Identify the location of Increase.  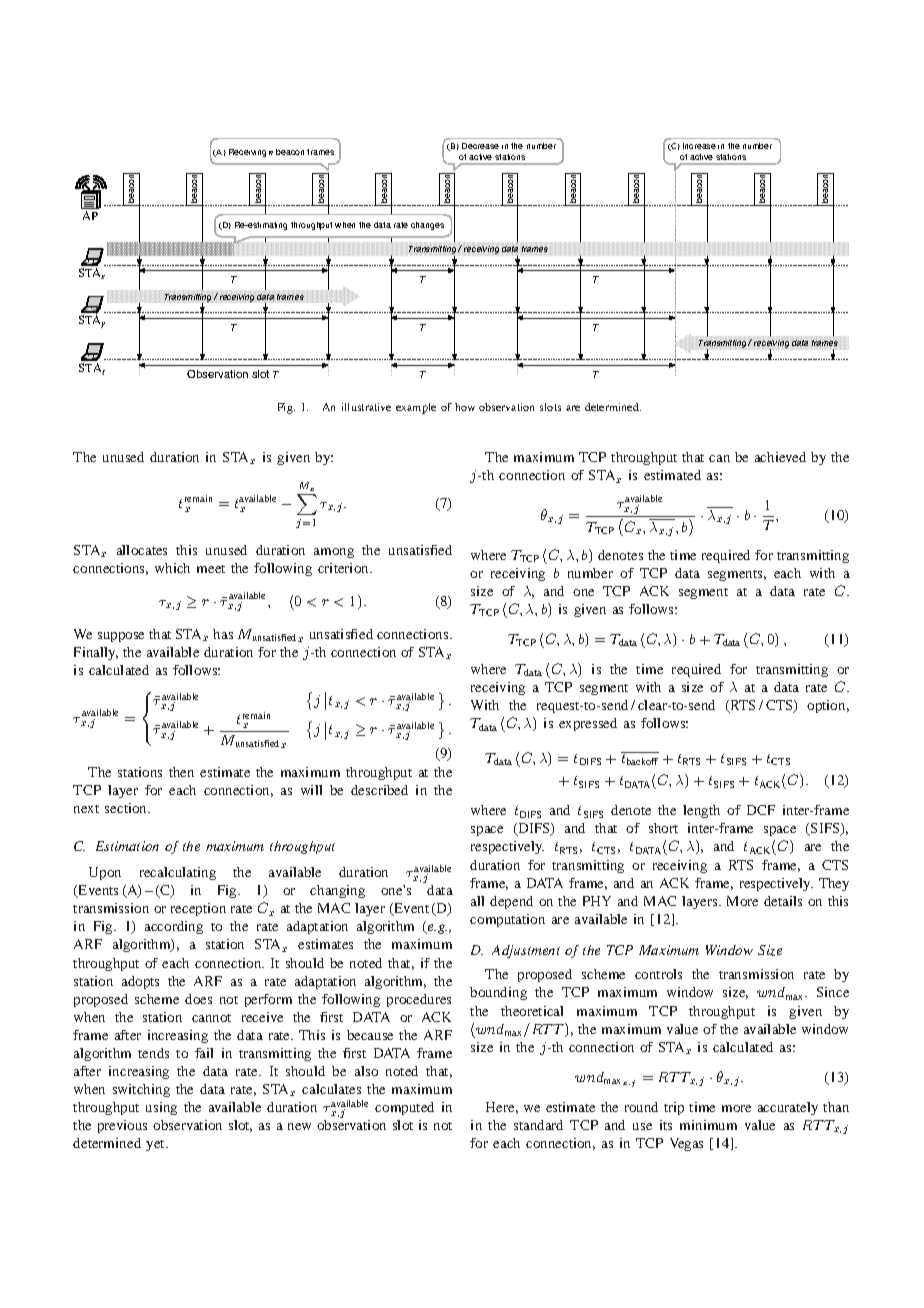
(699, 146).
